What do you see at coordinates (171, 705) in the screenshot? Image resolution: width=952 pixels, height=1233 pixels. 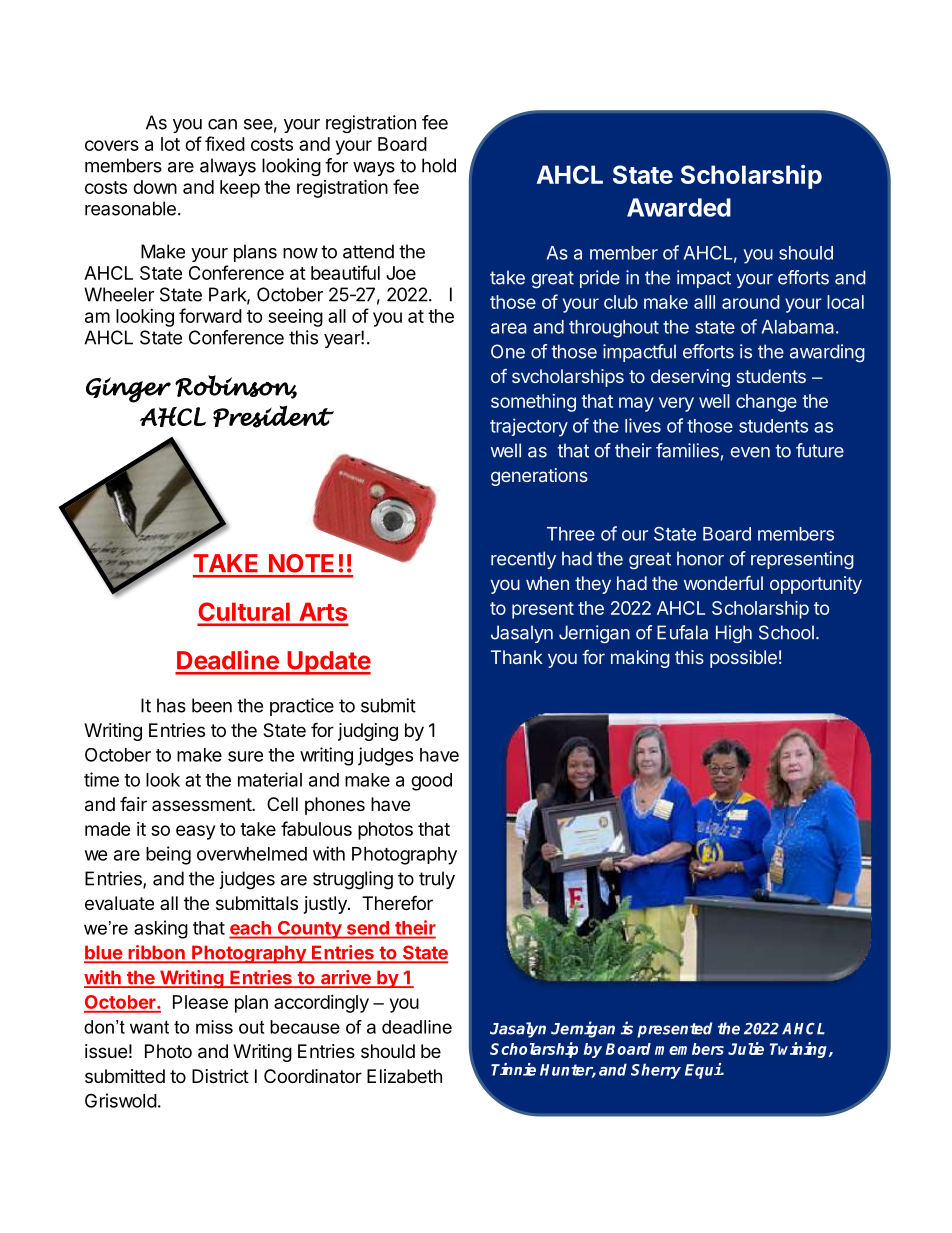 I see `has` at bounding box center [171, 705].
